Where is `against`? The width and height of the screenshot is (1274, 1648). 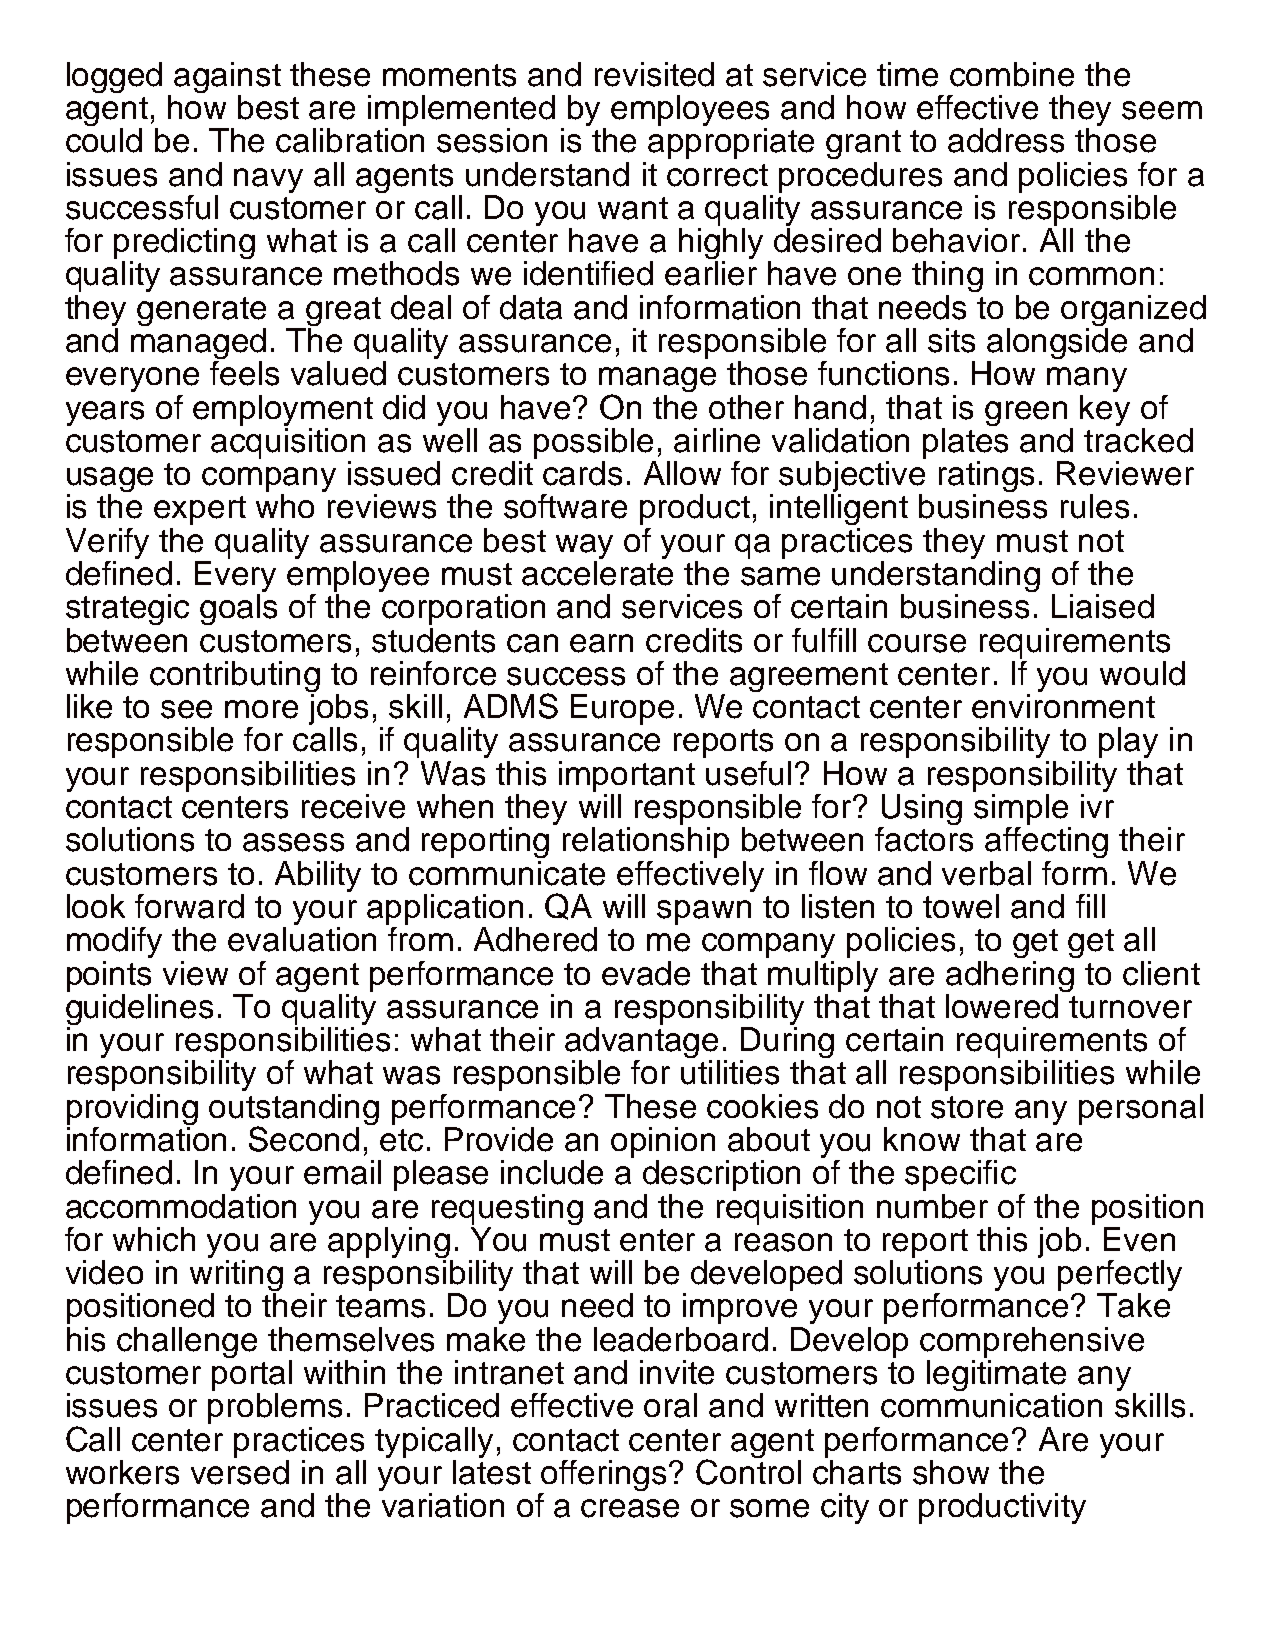
against is located at coordinates (227, 77).
